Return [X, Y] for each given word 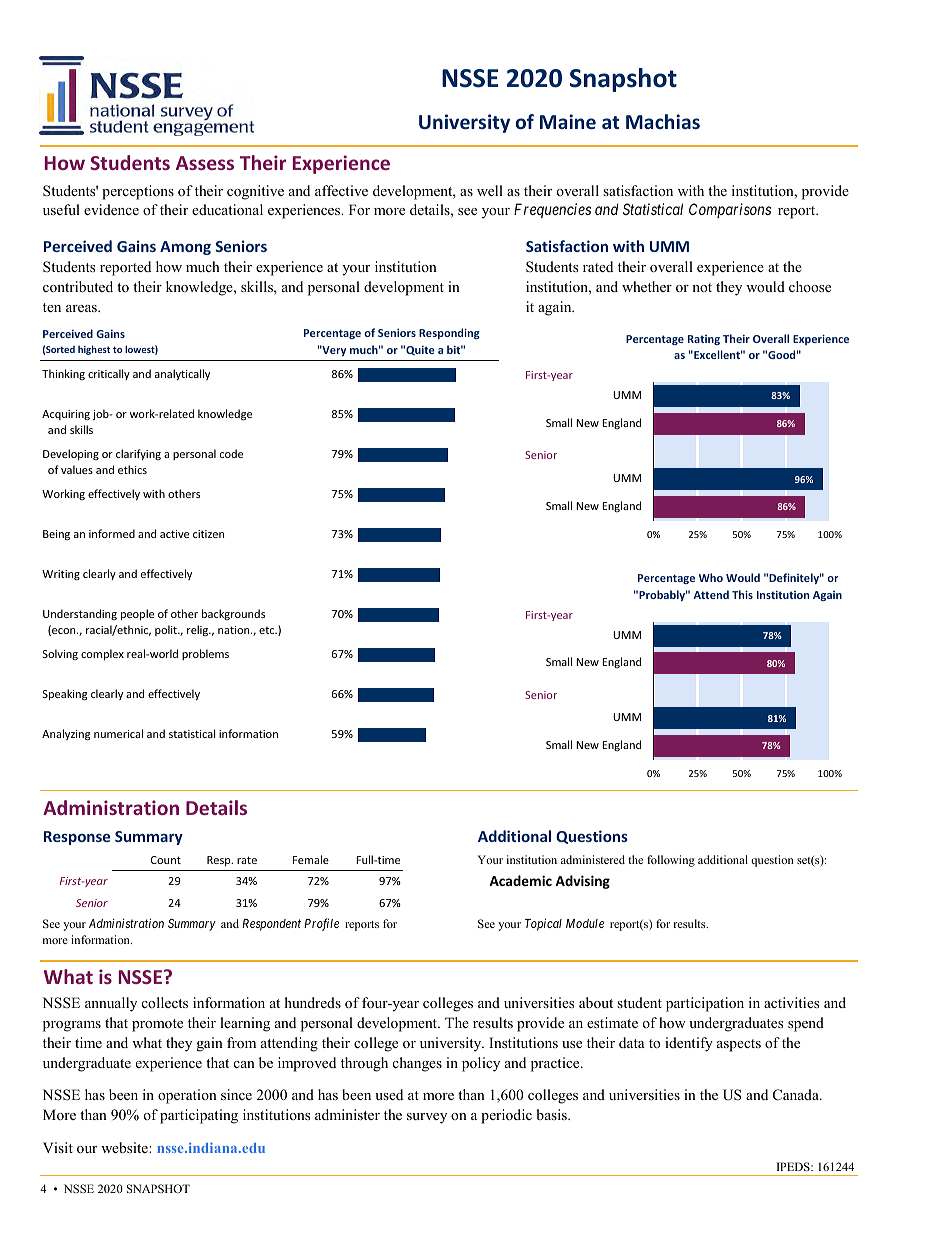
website [125, 1147]
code [231, 453]
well [490, 190]
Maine [568, 121]
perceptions [138, 192]
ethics [132, 469]
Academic [520, 880]
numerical [118, 733]
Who [711, 577]
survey [427, 1118]
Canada [797, 1095]
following [671, 861]
